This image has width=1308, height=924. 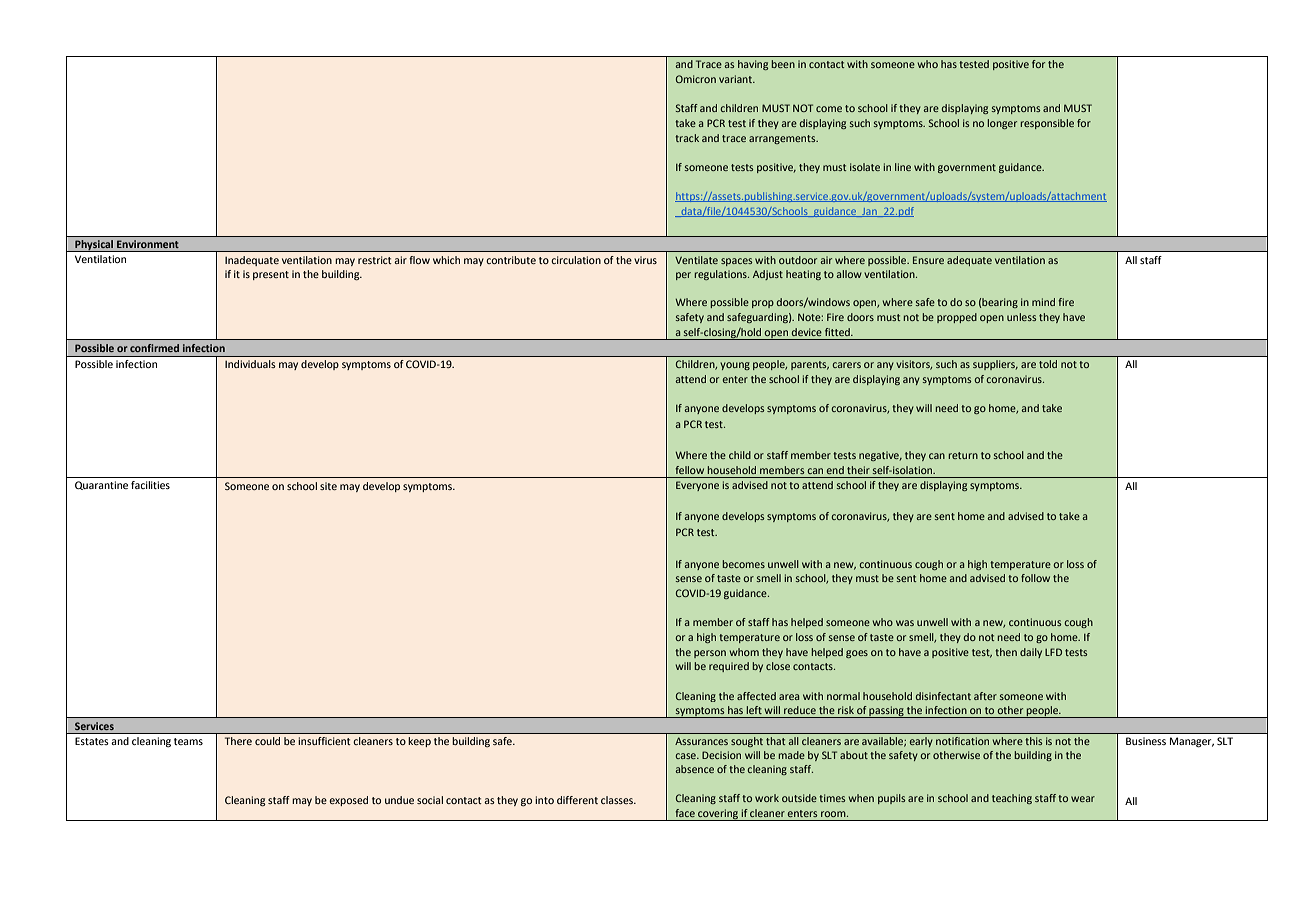 I want to click on Omicron, so click(x=696, y=79).
